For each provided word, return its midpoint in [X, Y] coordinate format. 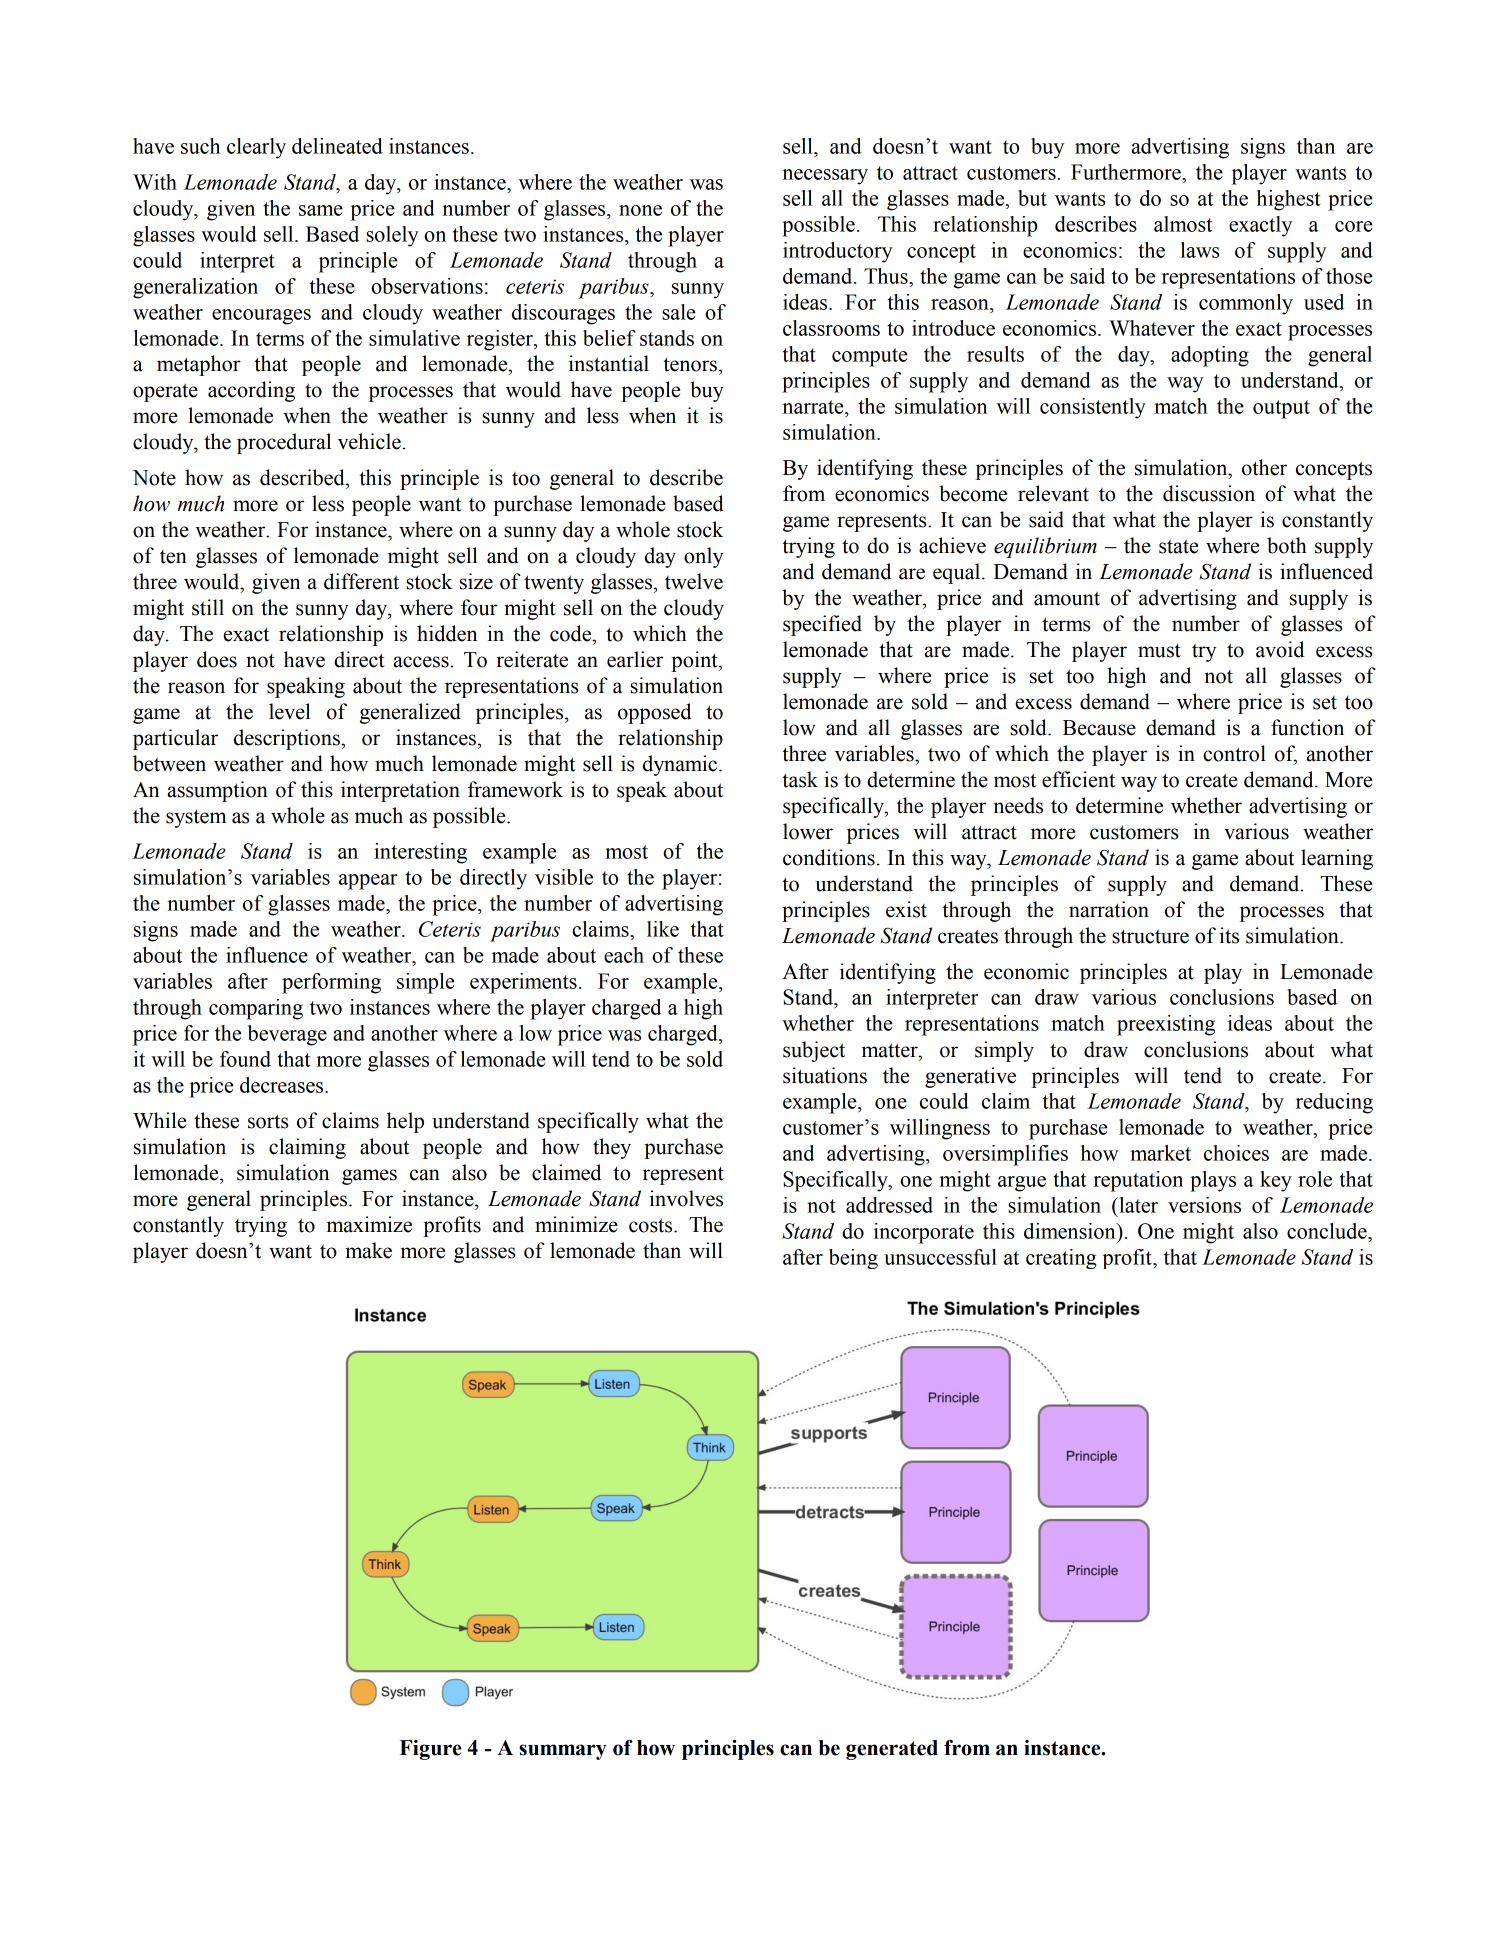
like [663, 929]
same [321, 210]
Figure [431, 1750]
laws [1200, 250]
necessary [825, 177]
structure [1150, 936]
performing [331, 983]
